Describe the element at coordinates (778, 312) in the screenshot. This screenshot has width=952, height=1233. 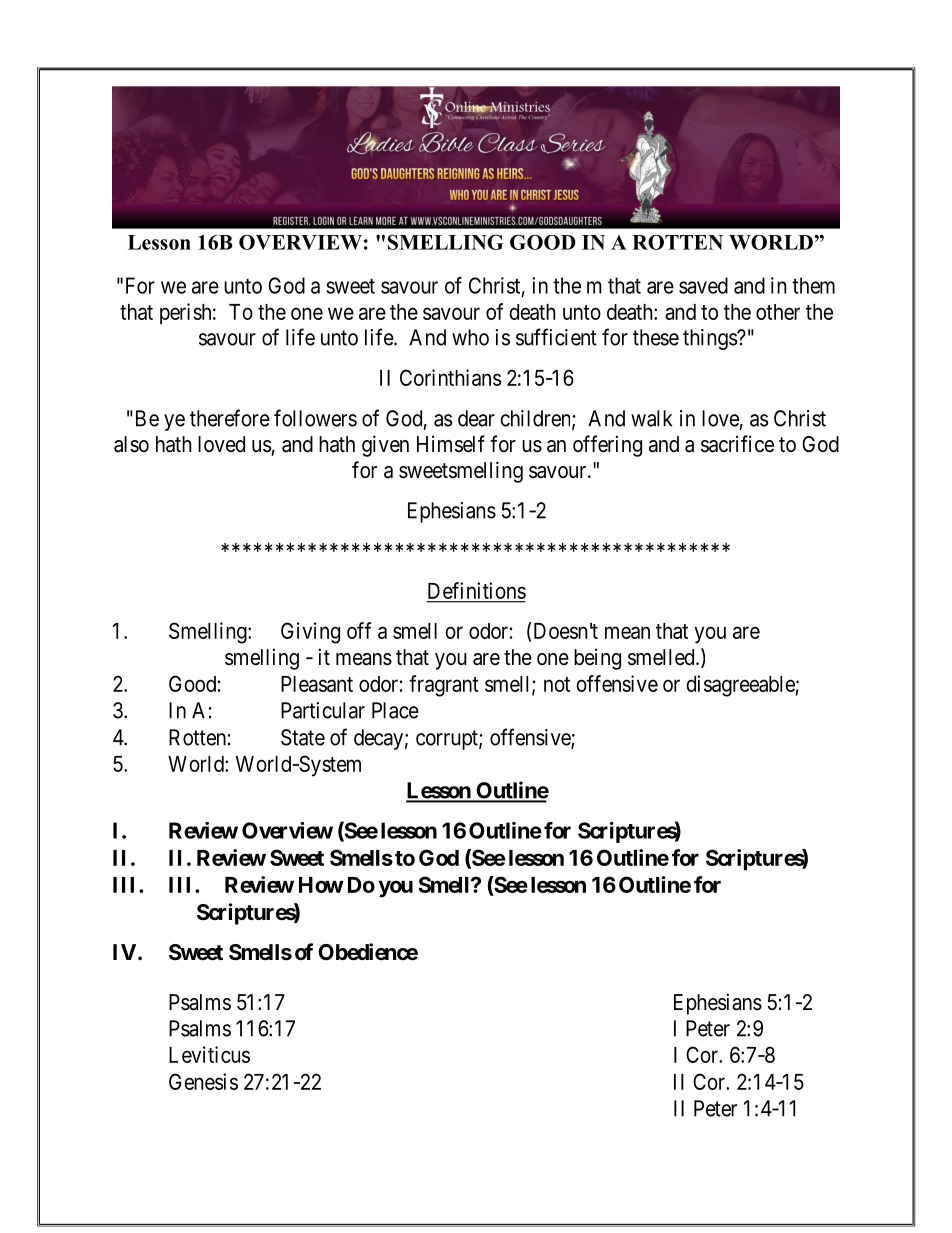
I see `other` at that location.
